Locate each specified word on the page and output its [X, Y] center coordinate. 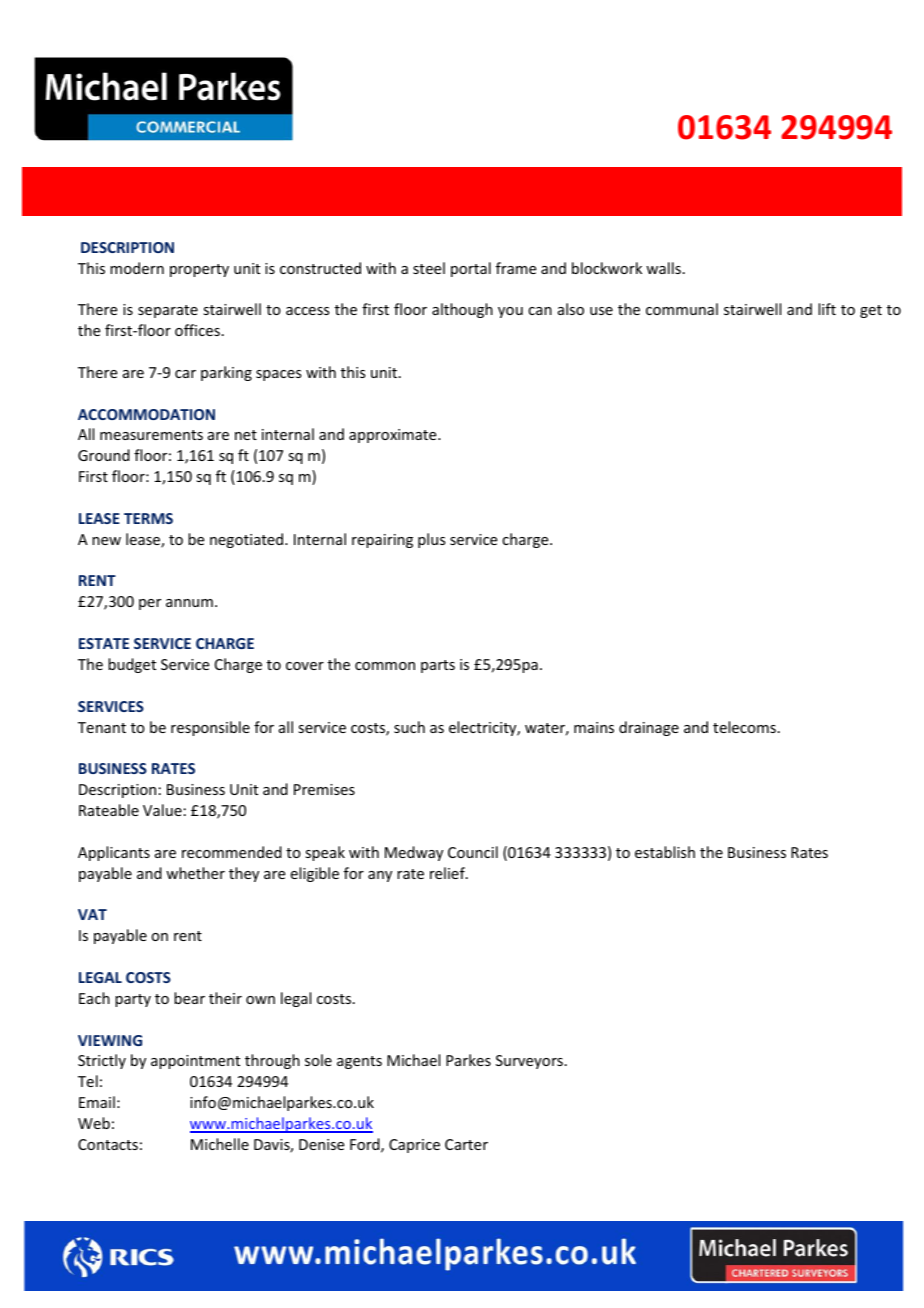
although [462, 310]
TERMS [148, 518]
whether [195, 873]
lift [827, 309]
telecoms [744, 727]
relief [448, 873]
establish [665, 852]
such [409, 727]
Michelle [220, 1144]
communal [682, 309]
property [199, 270]
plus [431, 540]
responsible [210, 728]
